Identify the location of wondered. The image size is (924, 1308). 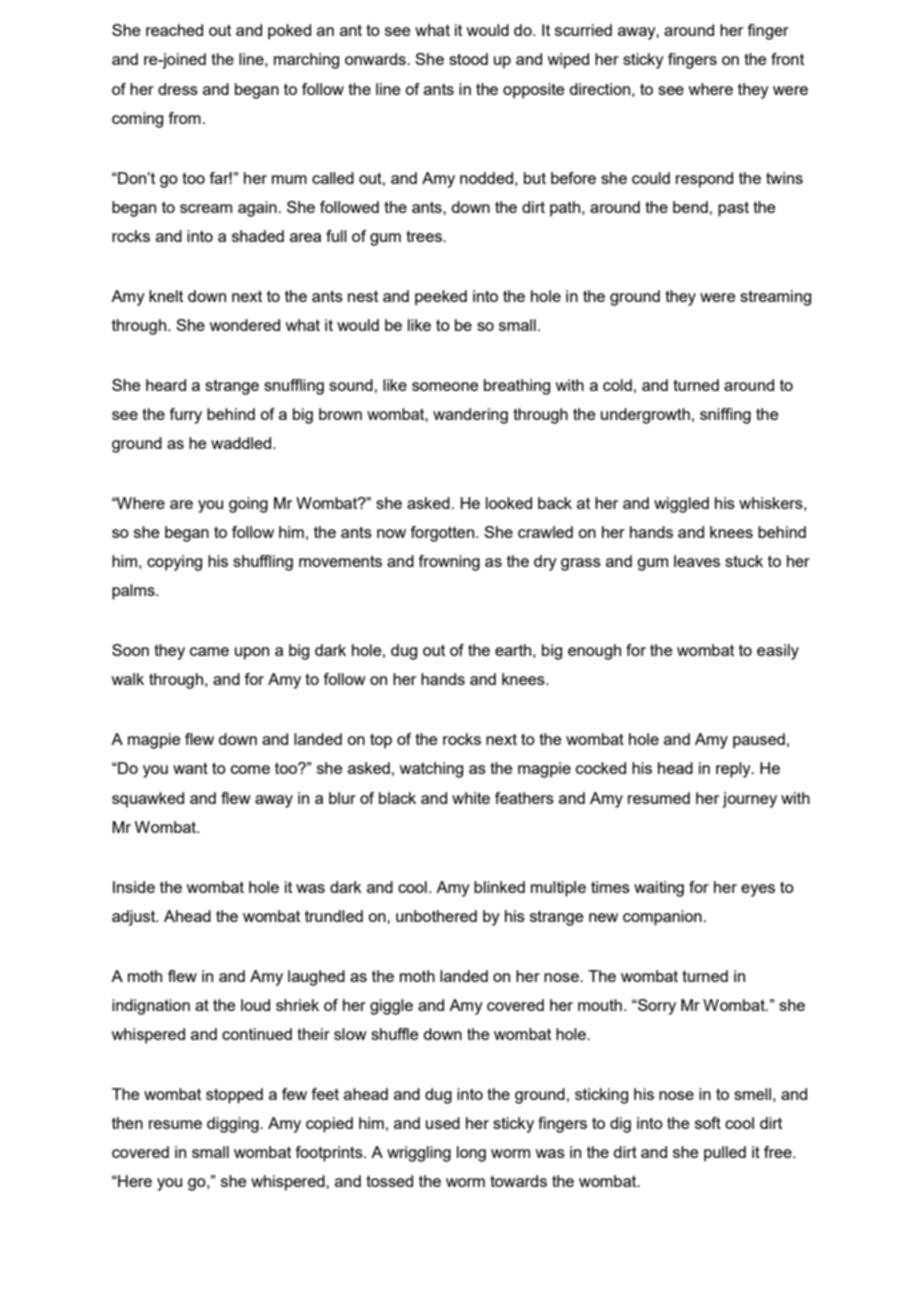
(244, 325).
